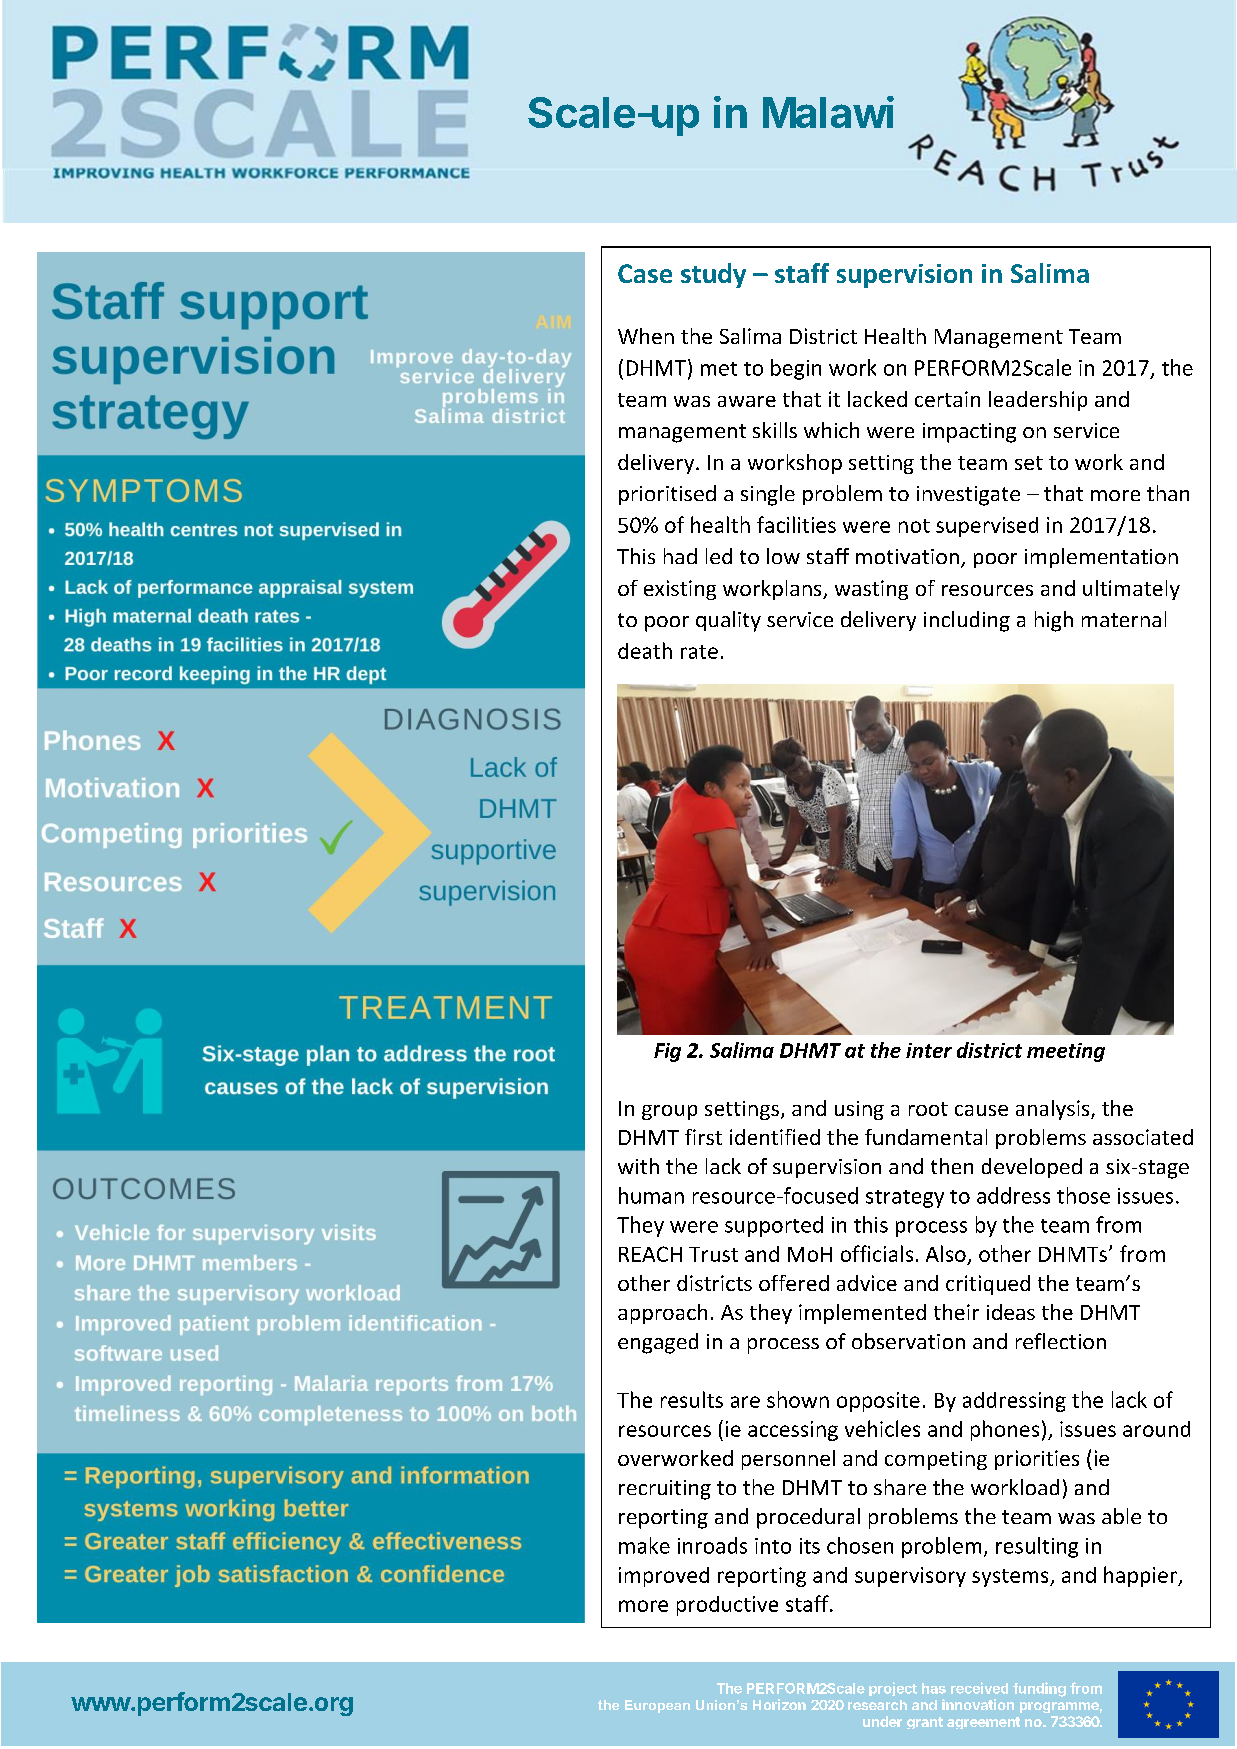 Image resolution: width=1237 pixels, height=1749 pixels. What do you see at coordinates (657, 1706) in the image?
I see `European` at bounding box center [657, 1706].
